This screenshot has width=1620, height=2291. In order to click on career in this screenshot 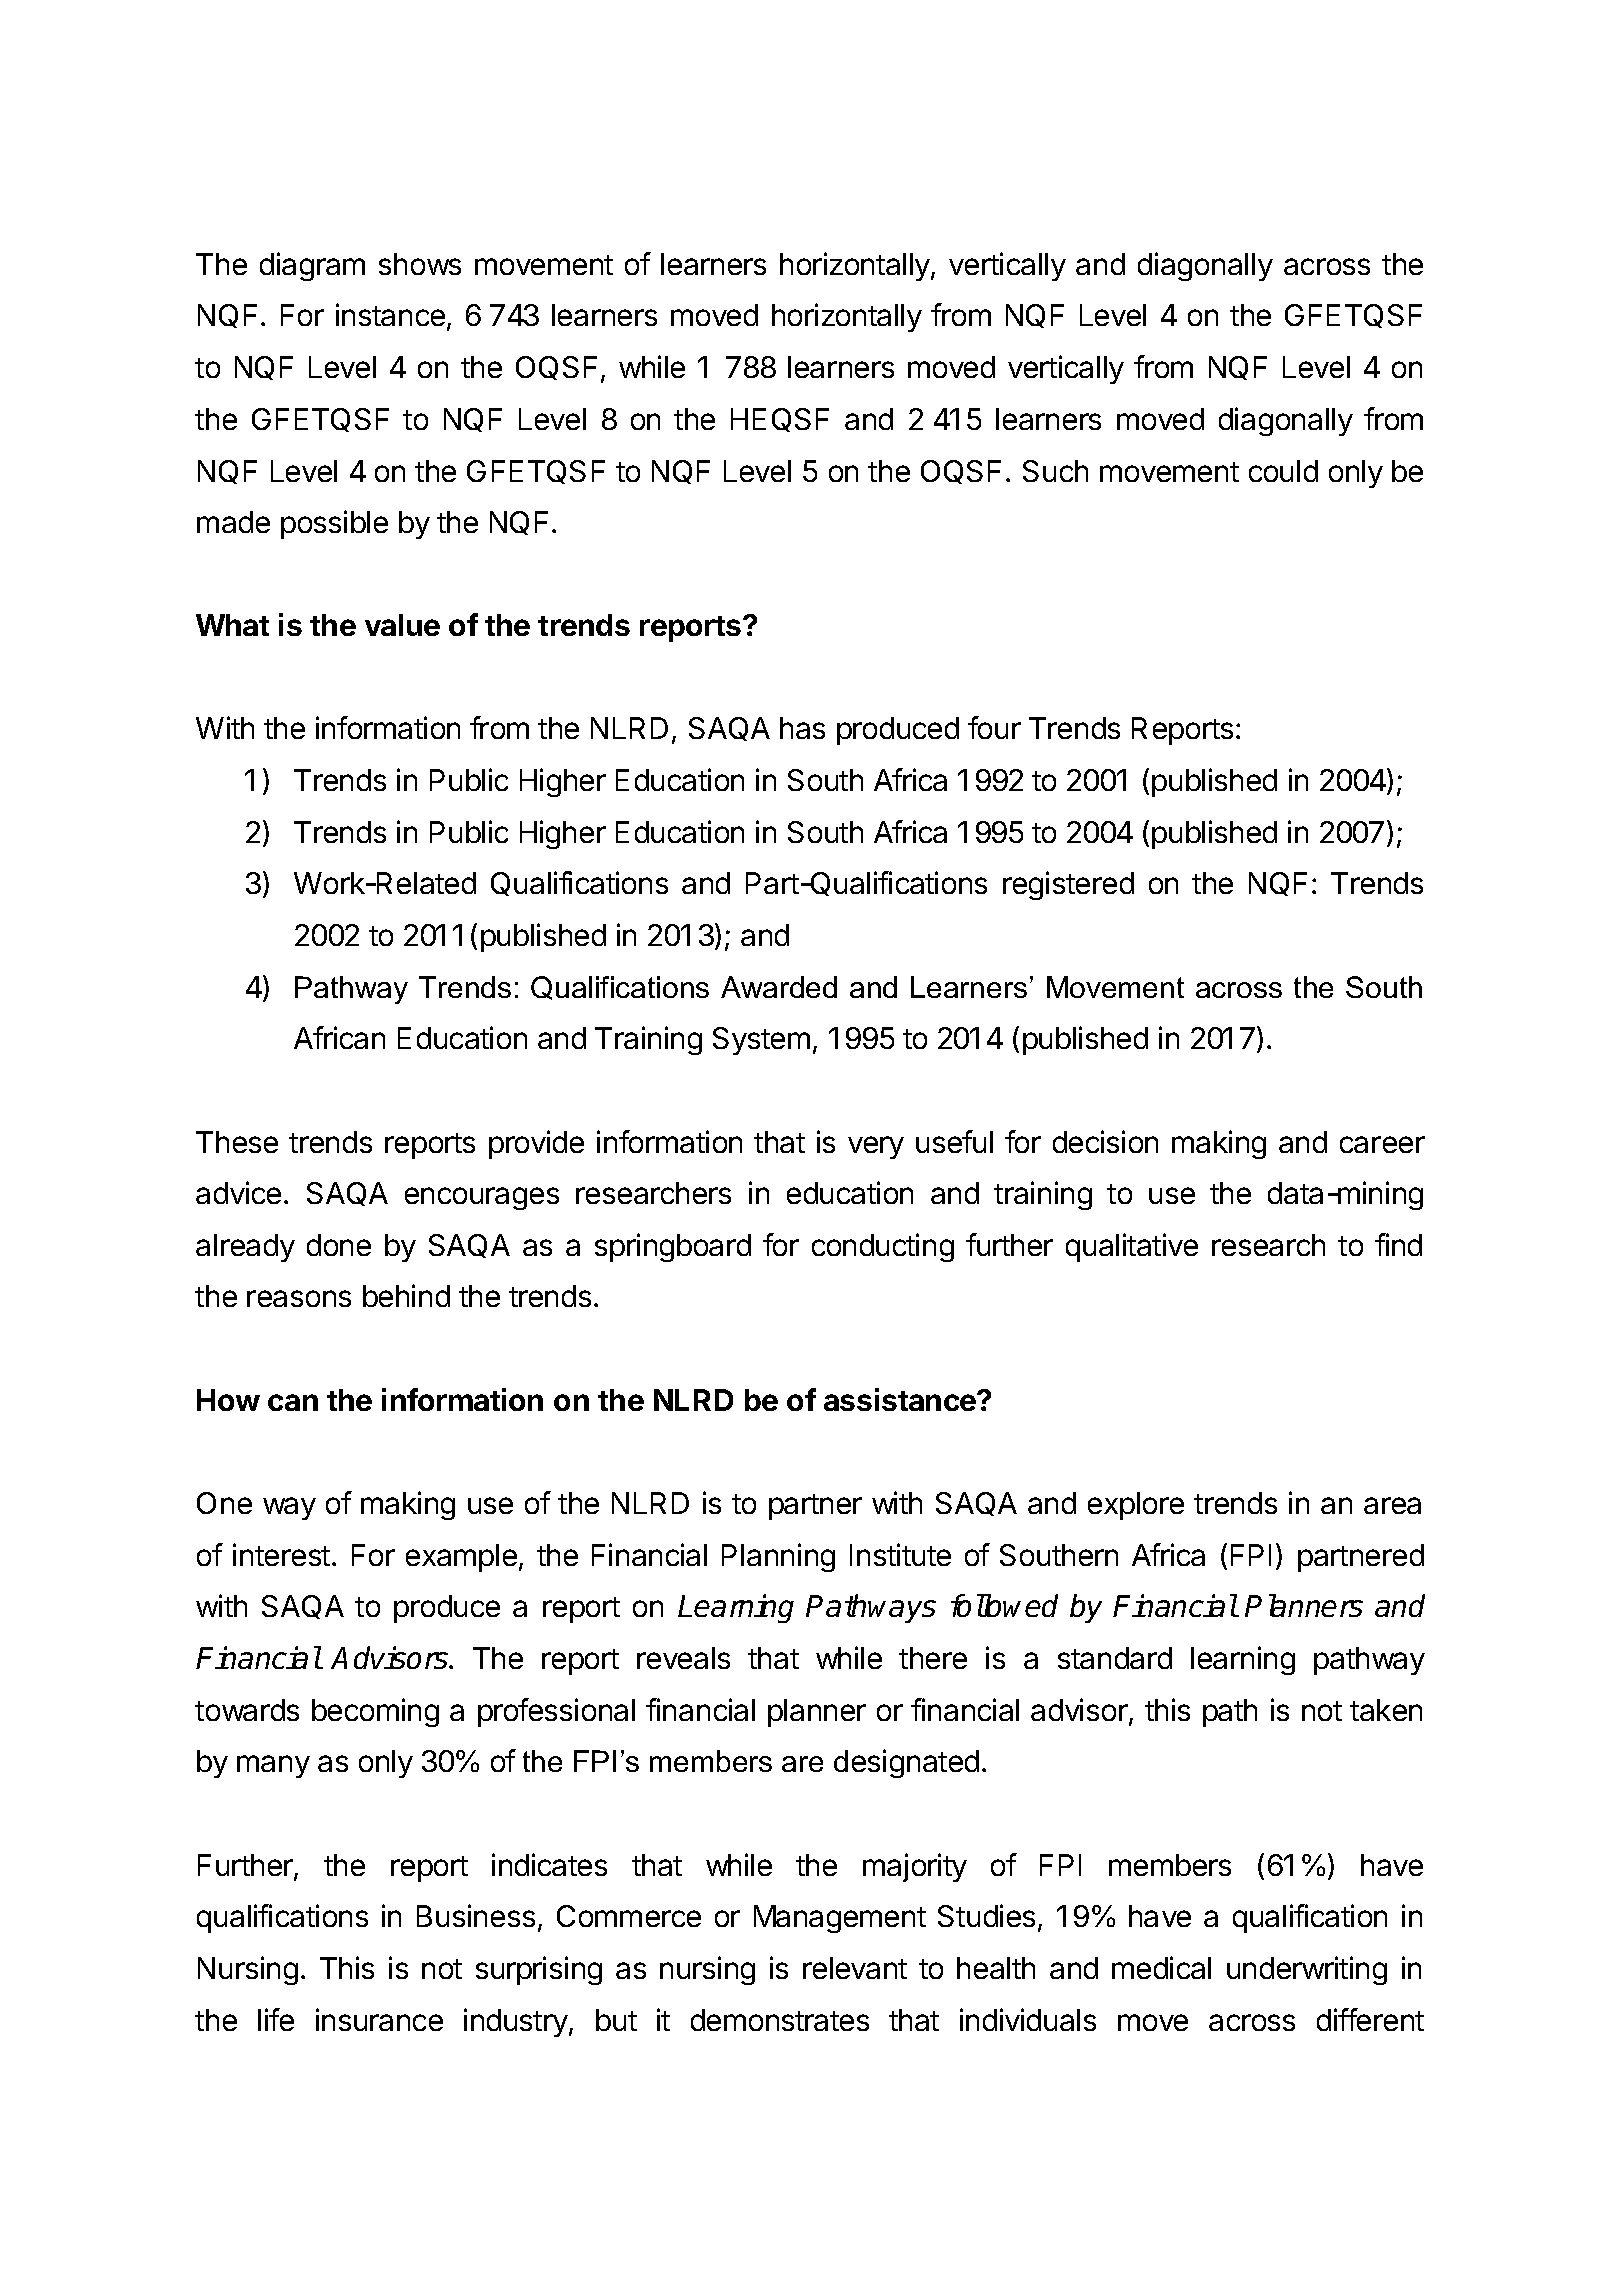, I will do `click(1382, 1144)`.
